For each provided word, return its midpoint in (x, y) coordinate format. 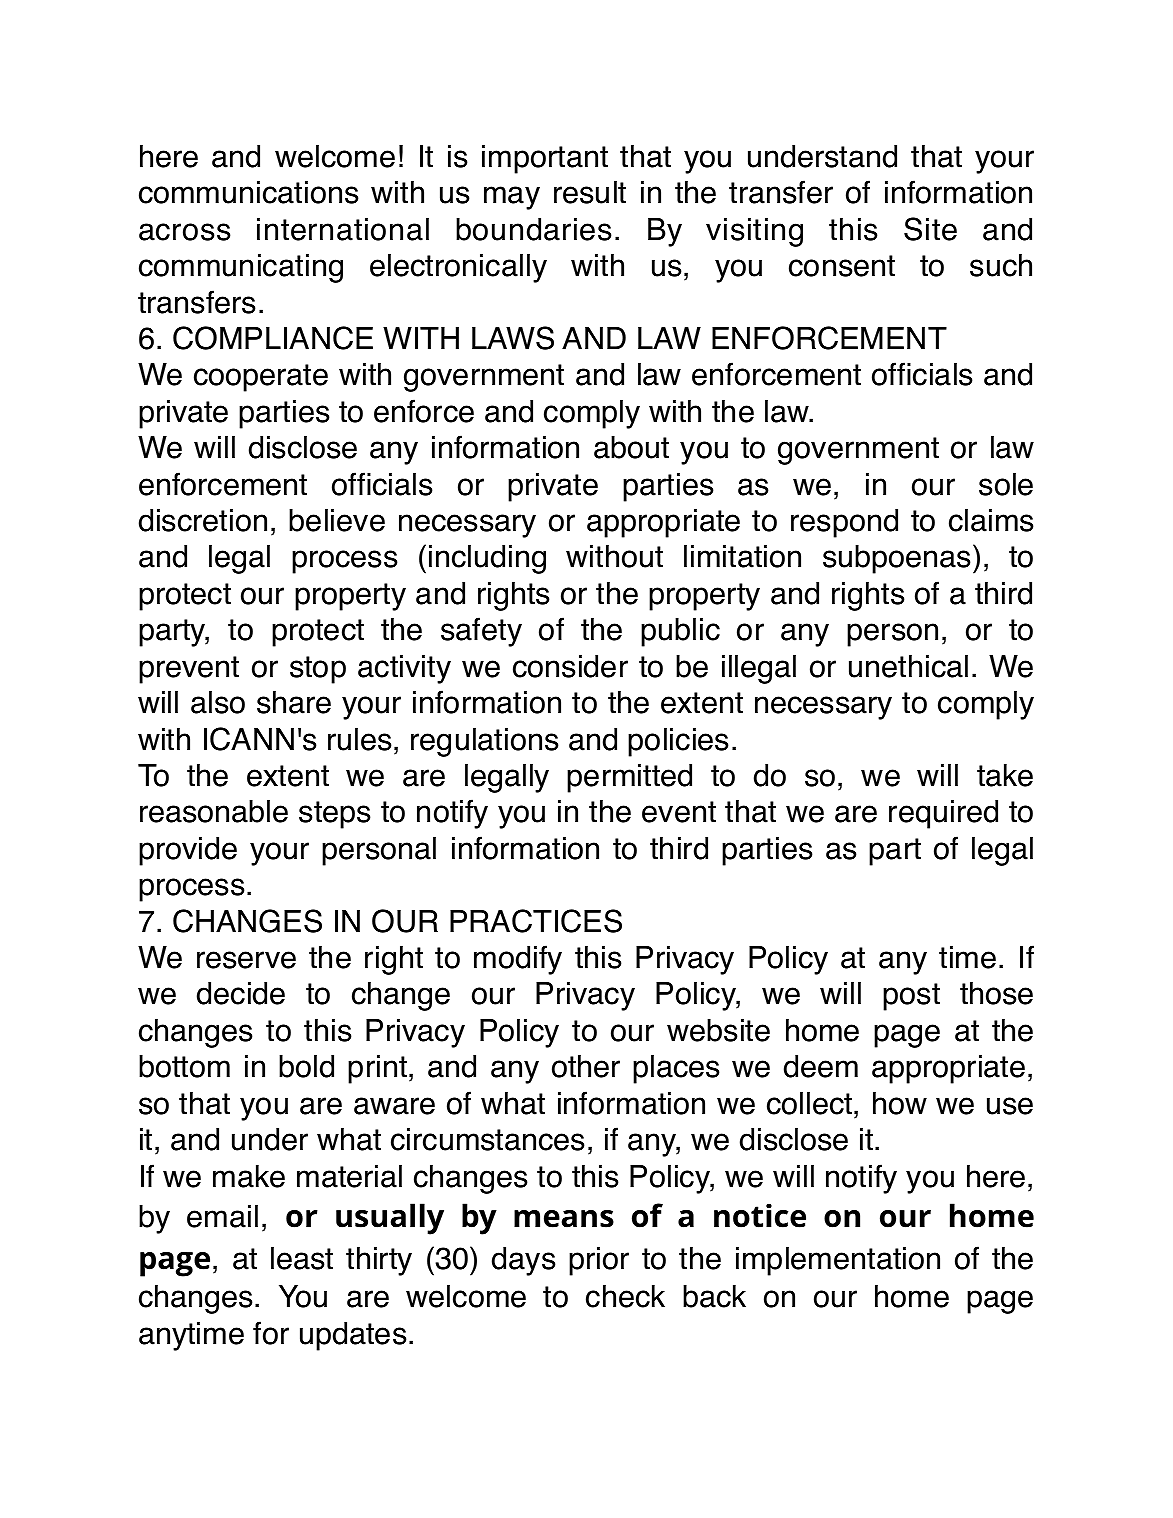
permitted (629, 778)
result (590, 192)
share (294, 702)
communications (248, 192)
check (625, 1296)
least (302, 1258)
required (943, 814)
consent (842, 266)
